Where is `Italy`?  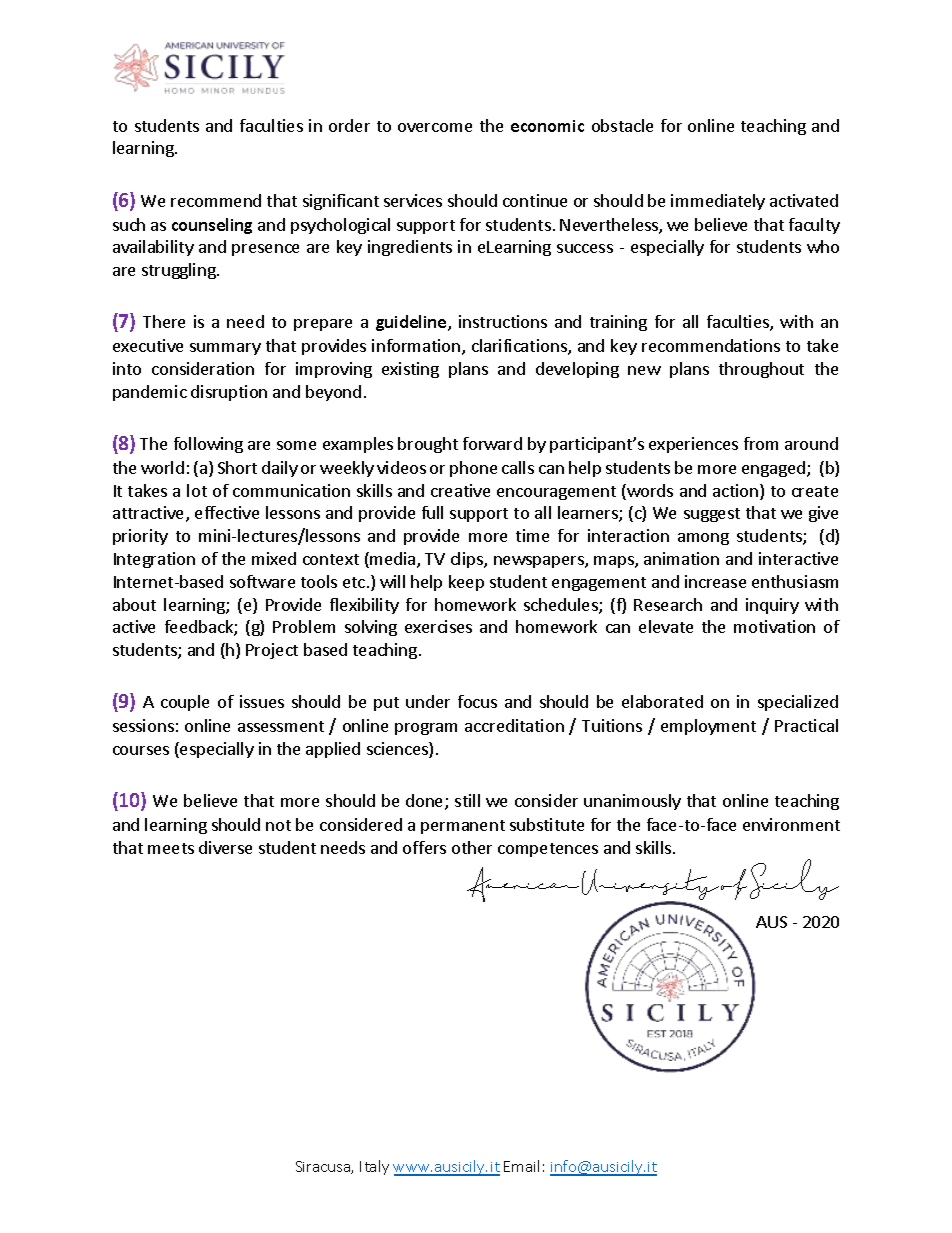
Italy is located at coordinates (374, 1167).
